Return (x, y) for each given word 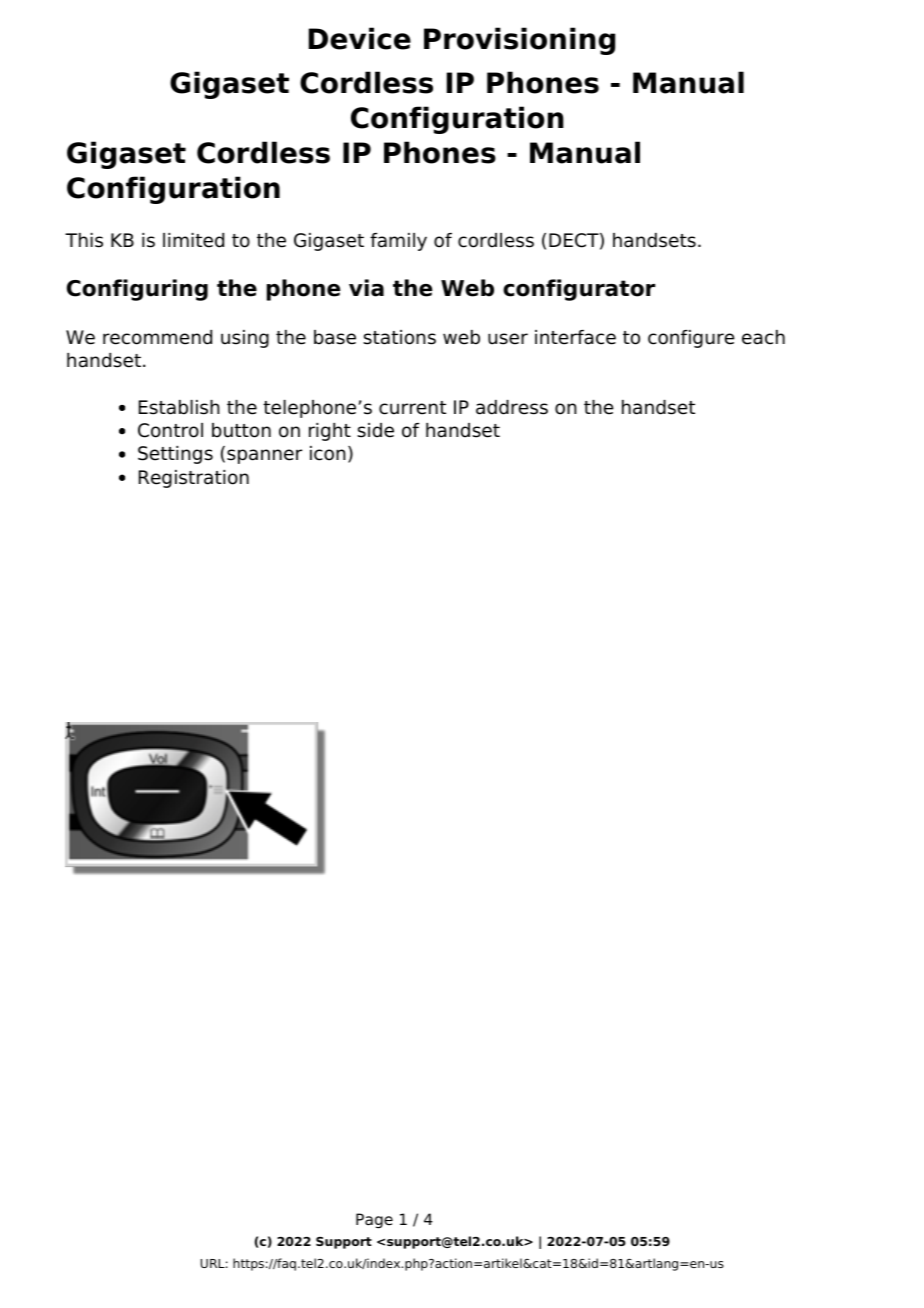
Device (360, 38)
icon (328, 453)
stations (399, 337)
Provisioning (519, 41)
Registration (194, 479)
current (412, 408)
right (330, 432)
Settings (175, 455)
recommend (157, 337)
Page (374, 1221)
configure (691, 339)
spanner (264, 456)
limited (193, 240)
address (512, 407)
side (375, 430)
